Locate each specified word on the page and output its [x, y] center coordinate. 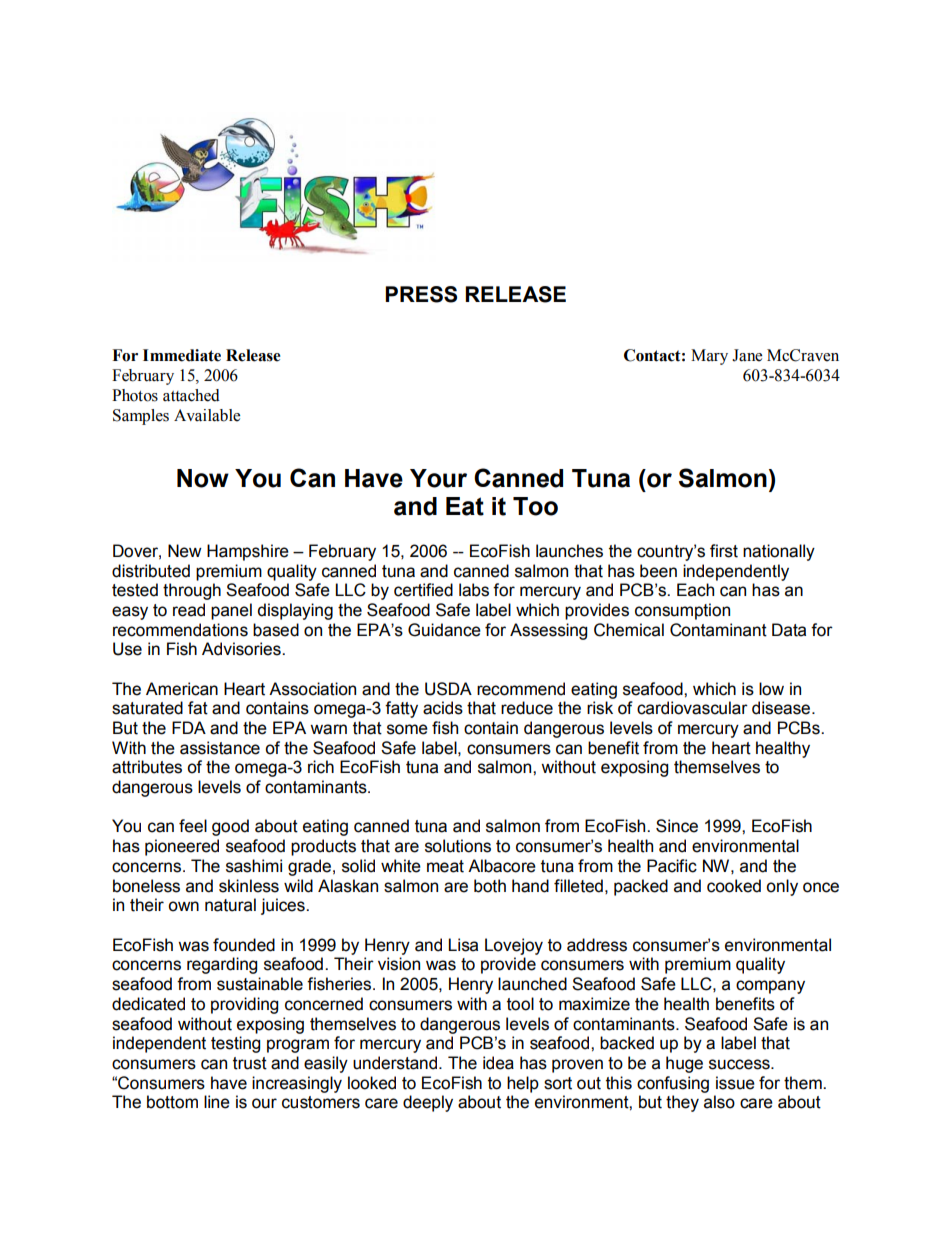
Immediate [182, 355]
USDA [448, 689]
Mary [709, 357]
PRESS [421, 294]
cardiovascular [692, 708]
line [217, 1102]
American [182, 689]
